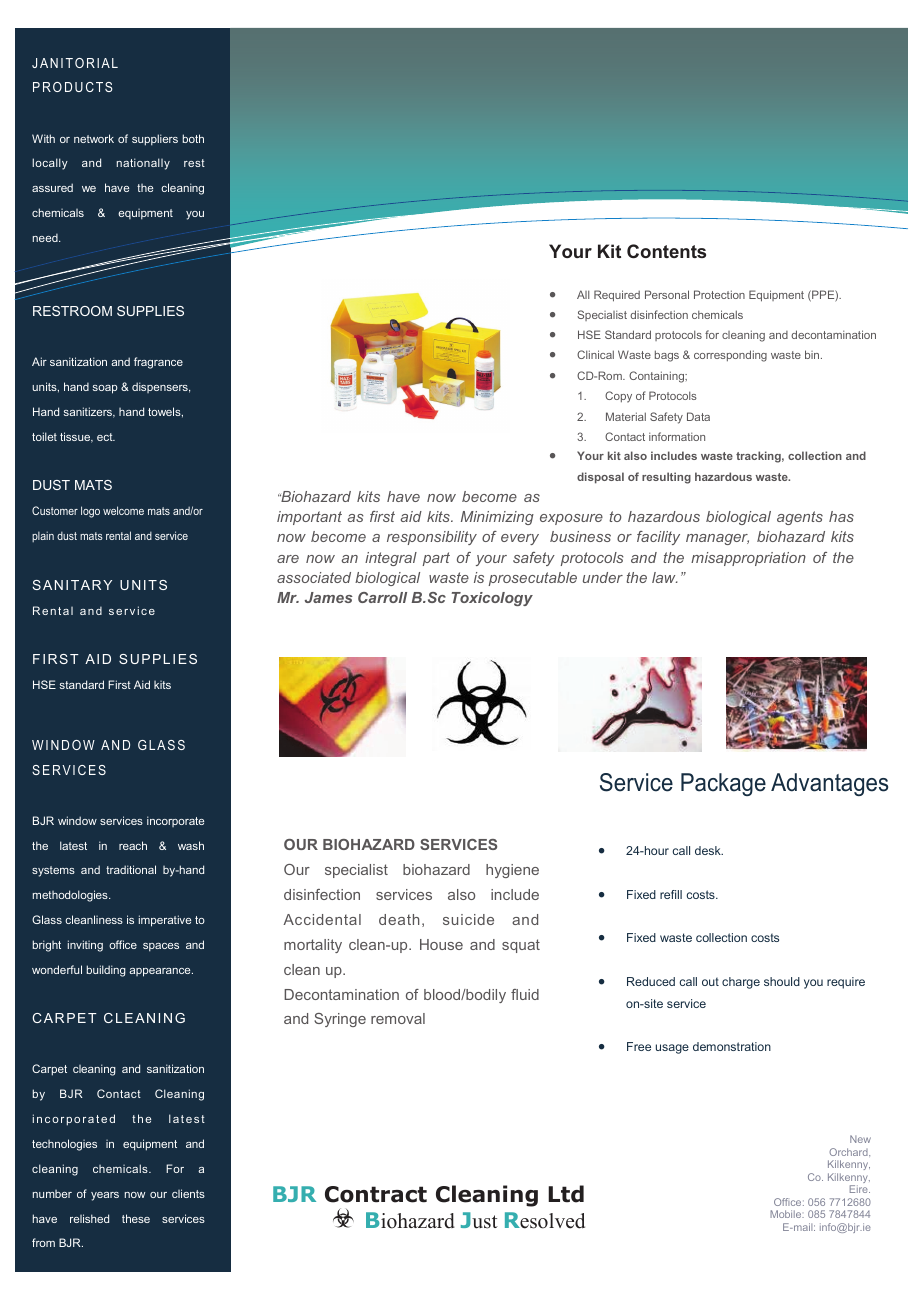  What do you see at coordinates (136, 1218) in the screenshot?
I see `these` at bounding box center [136, 1218].
